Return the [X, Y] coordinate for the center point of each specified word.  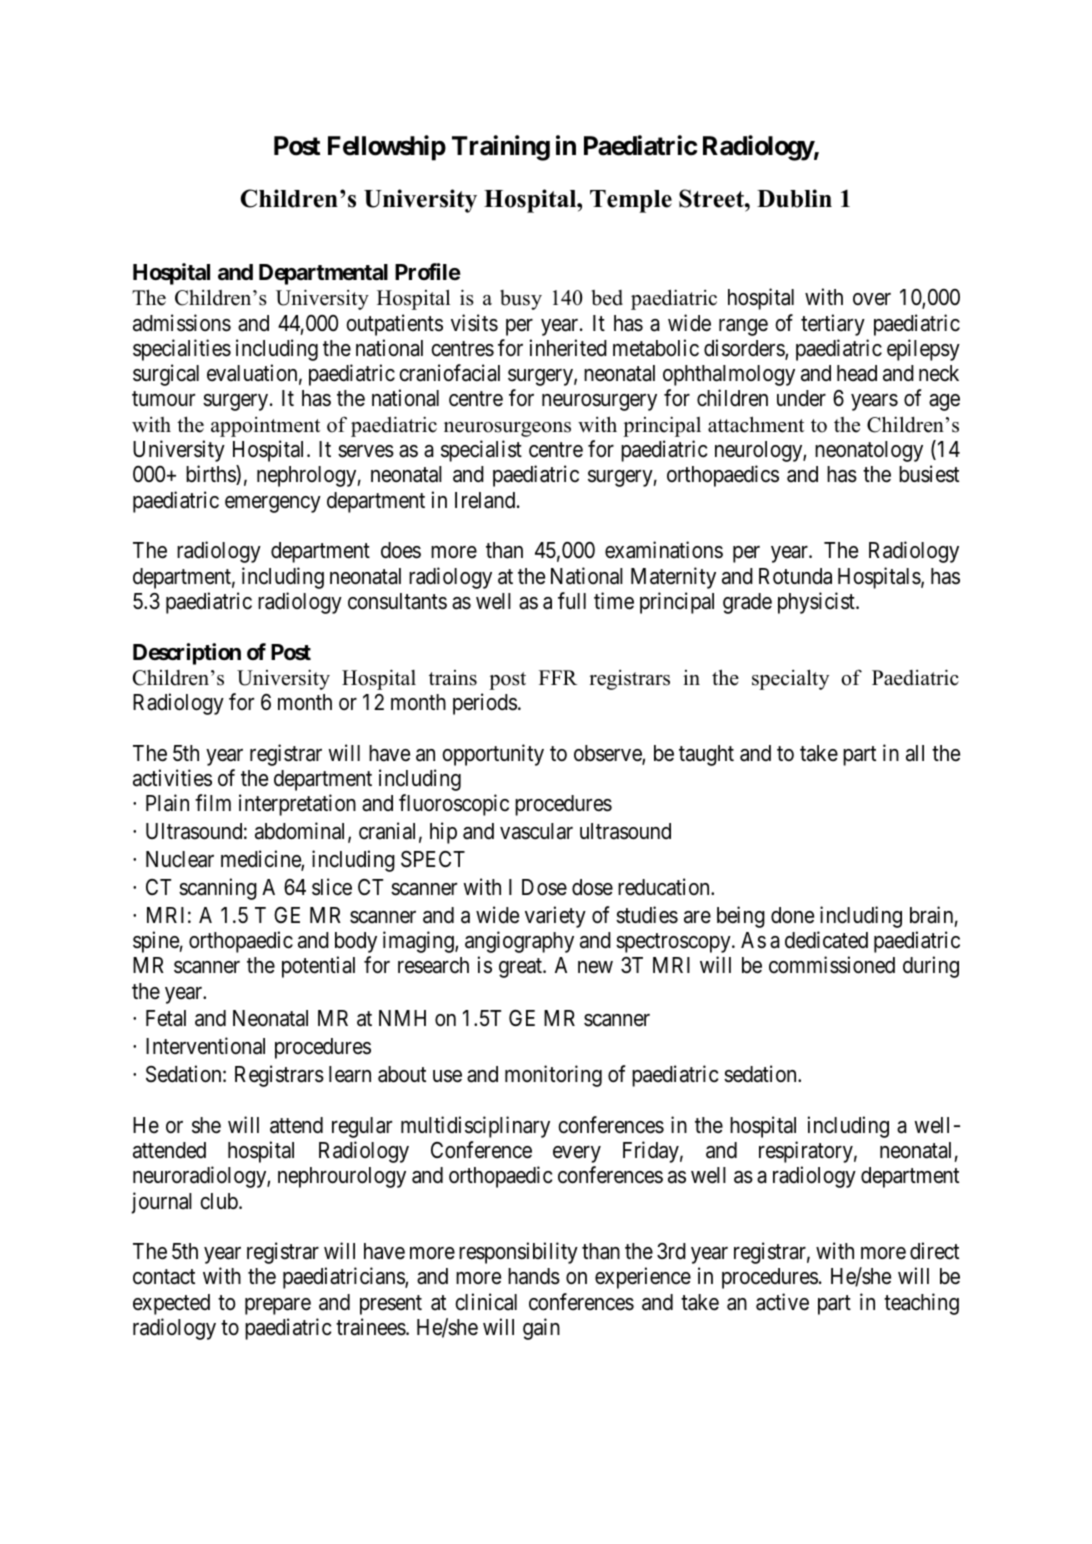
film [213, 802]
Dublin [794, 198]
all [915, 753]
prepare [278, 1306]
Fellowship [387, 148]
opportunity [493, 755]
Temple [631, 201]
